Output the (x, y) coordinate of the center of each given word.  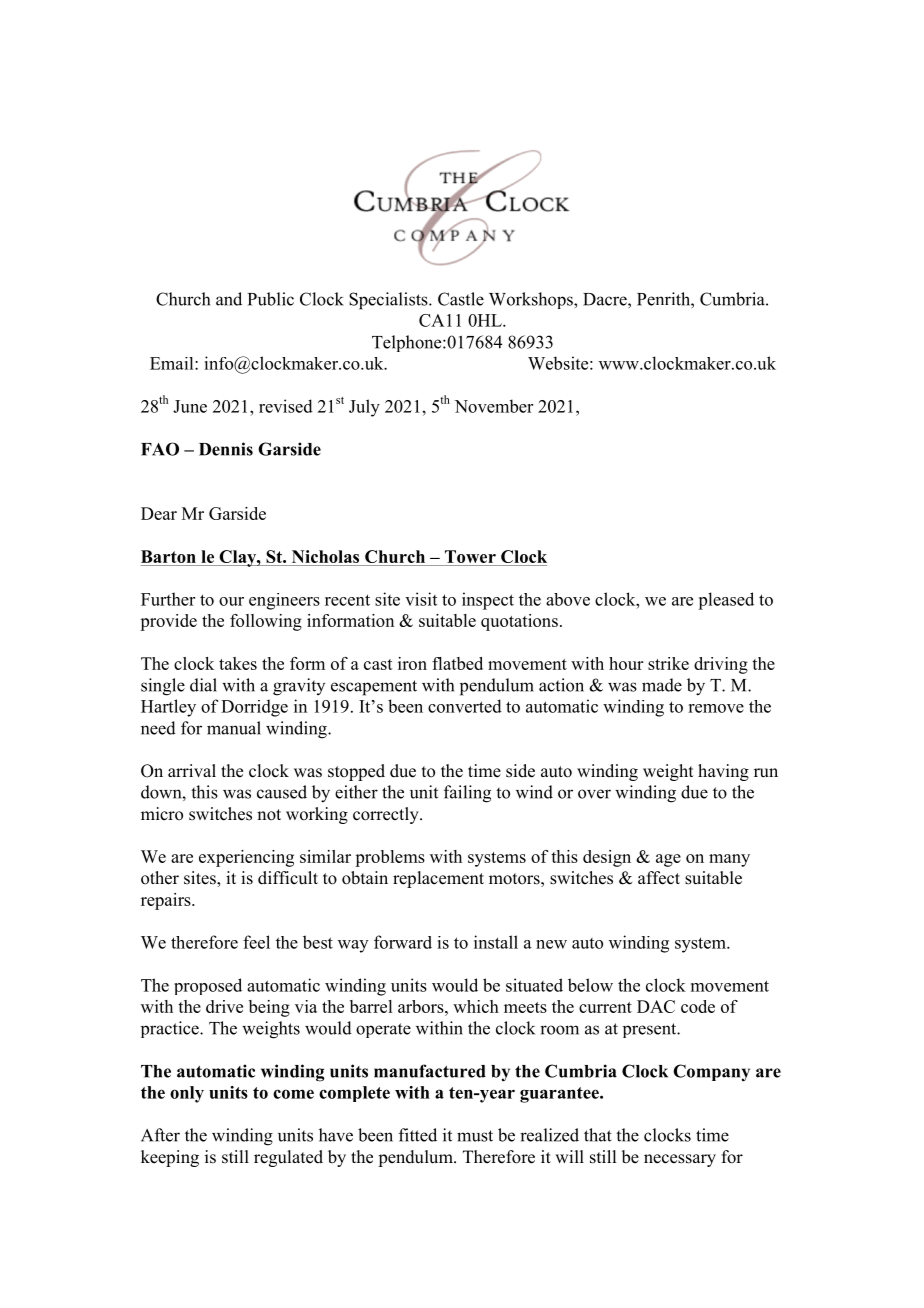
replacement (438, 879)
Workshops (532, 300)
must (475, 1136)
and (229, 299)
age (668, 860)
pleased (726, 601)
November (494, 406)
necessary (680, 1160)
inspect (488, 601)
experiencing (246, 858)
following (266, 622)
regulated (288, 1158)
